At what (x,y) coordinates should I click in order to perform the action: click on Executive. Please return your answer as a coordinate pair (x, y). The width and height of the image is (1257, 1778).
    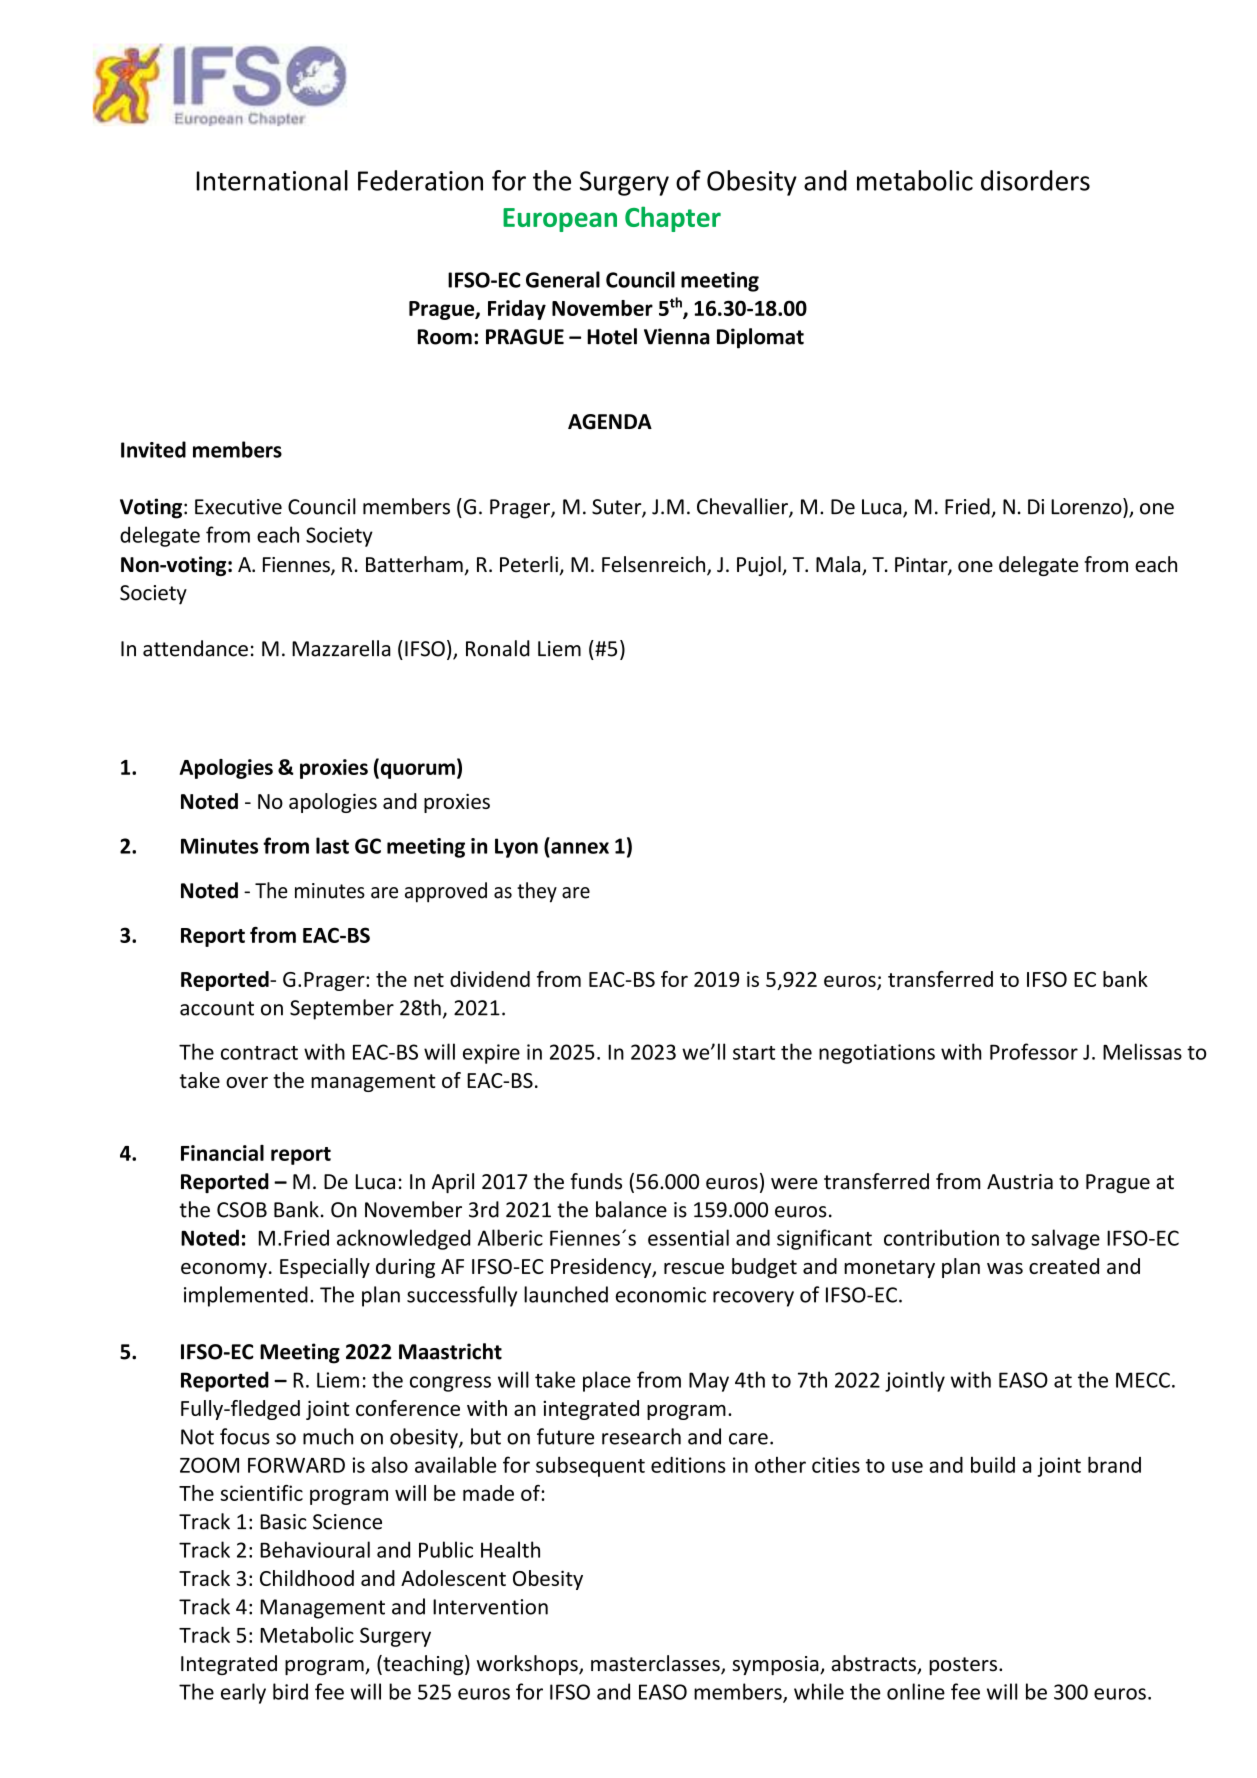
    Looking at the image, I should click on (238, 507).
